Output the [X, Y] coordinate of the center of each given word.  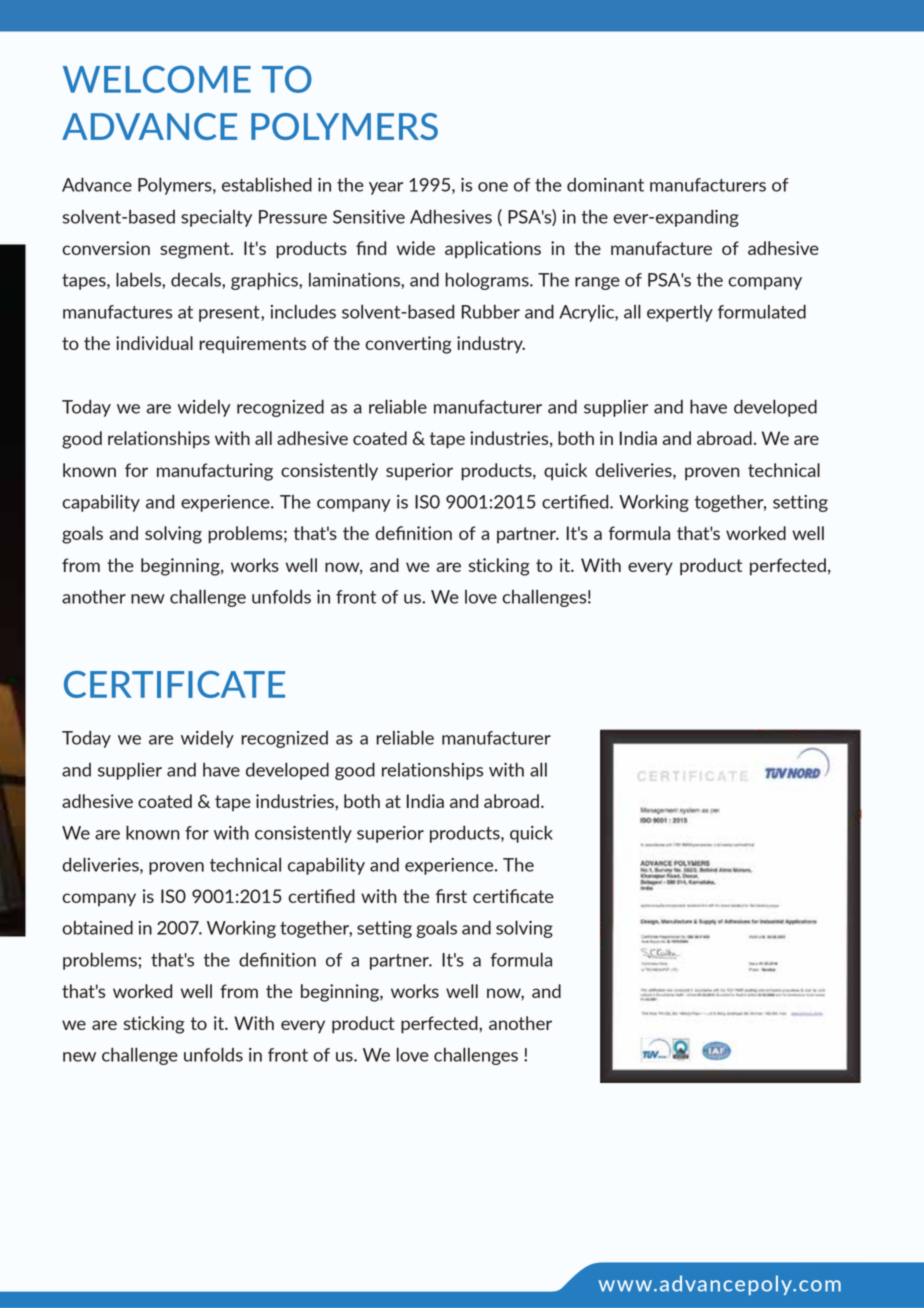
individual [154, 343]
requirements [252, 345]
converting [408, 345]
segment [196, 250]
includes [303, 311]
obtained [97, 927]
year [386, 188]
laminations [355, 279]
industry [491, 345]
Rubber [491, 311]
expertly [680, 313]
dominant [605, 185]
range [597, 283]
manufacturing [215, 472]
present [230, 314]
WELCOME [157, 79]
